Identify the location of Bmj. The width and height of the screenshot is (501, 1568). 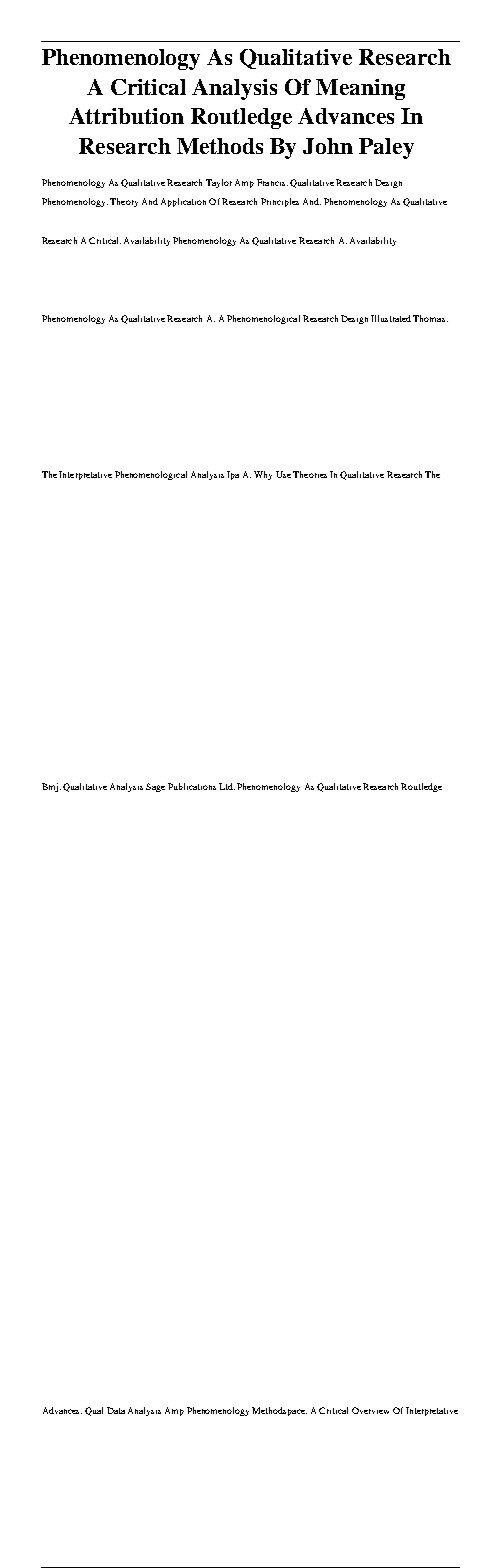
(50, 787).
